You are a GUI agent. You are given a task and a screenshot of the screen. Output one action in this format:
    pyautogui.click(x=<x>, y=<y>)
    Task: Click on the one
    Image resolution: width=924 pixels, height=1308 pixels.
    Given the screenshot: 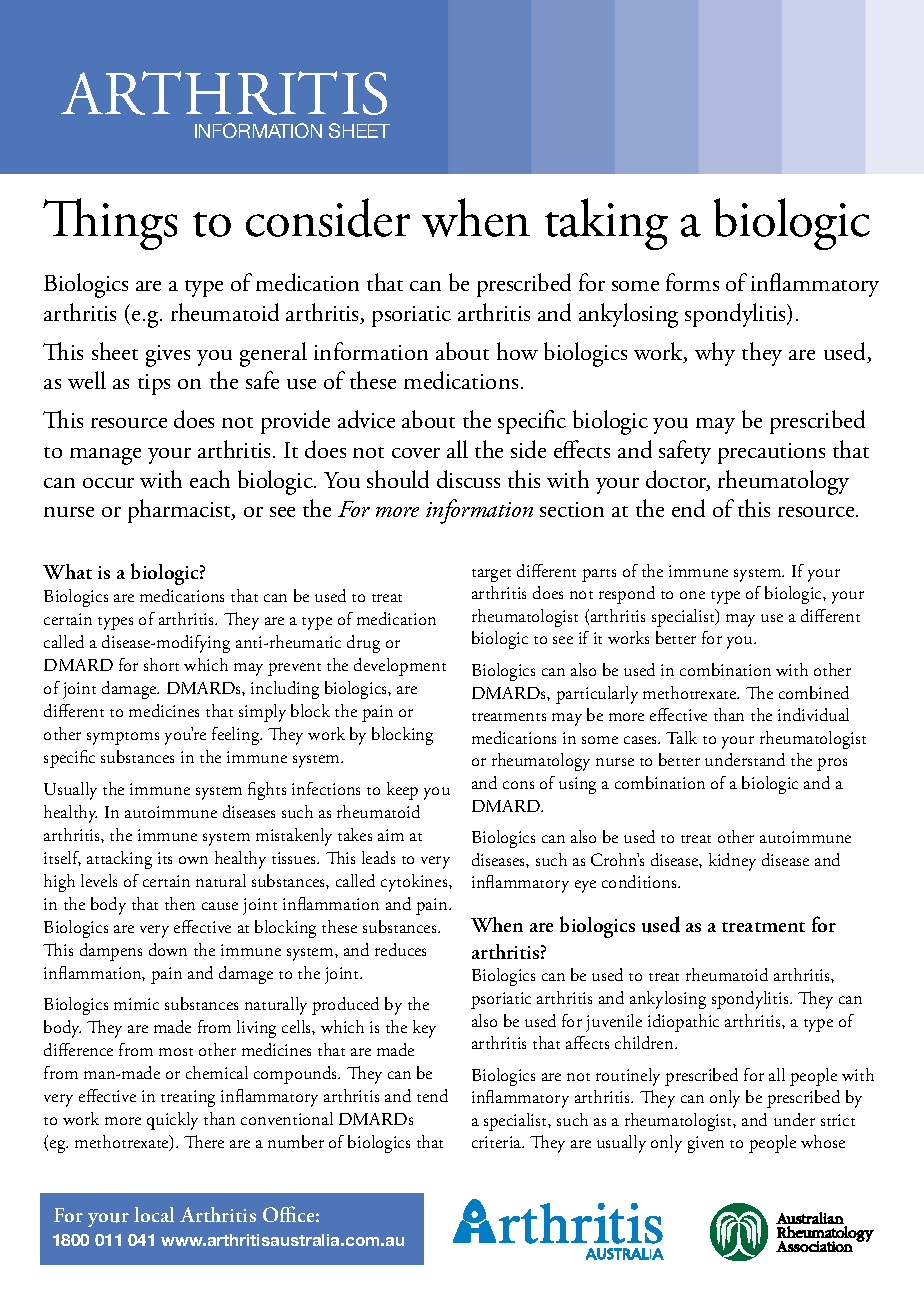 What is the action you would take?
    pyautogui.click(x=692, y=595)
